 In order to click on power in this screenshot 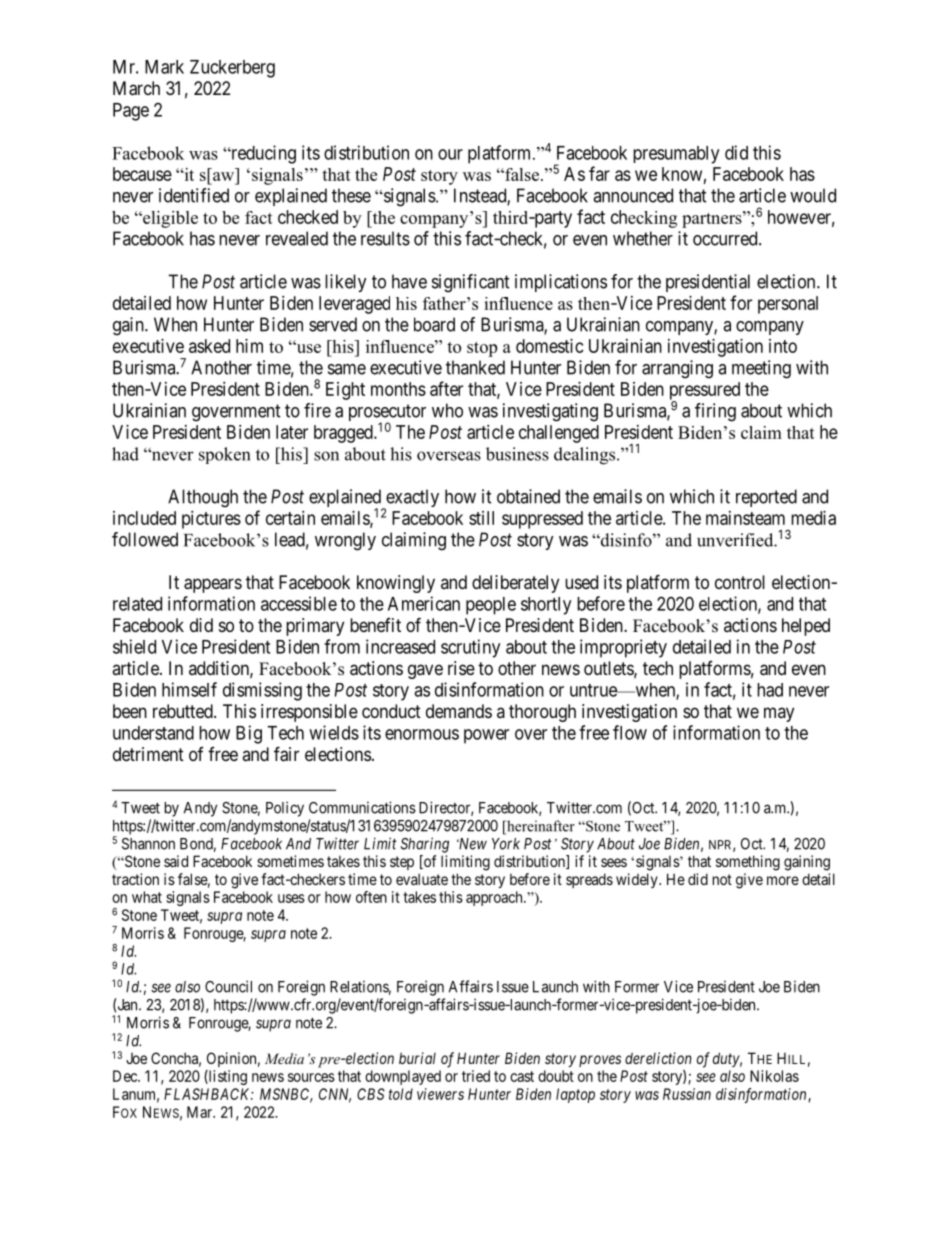, I will do `click(486, 736)`.
